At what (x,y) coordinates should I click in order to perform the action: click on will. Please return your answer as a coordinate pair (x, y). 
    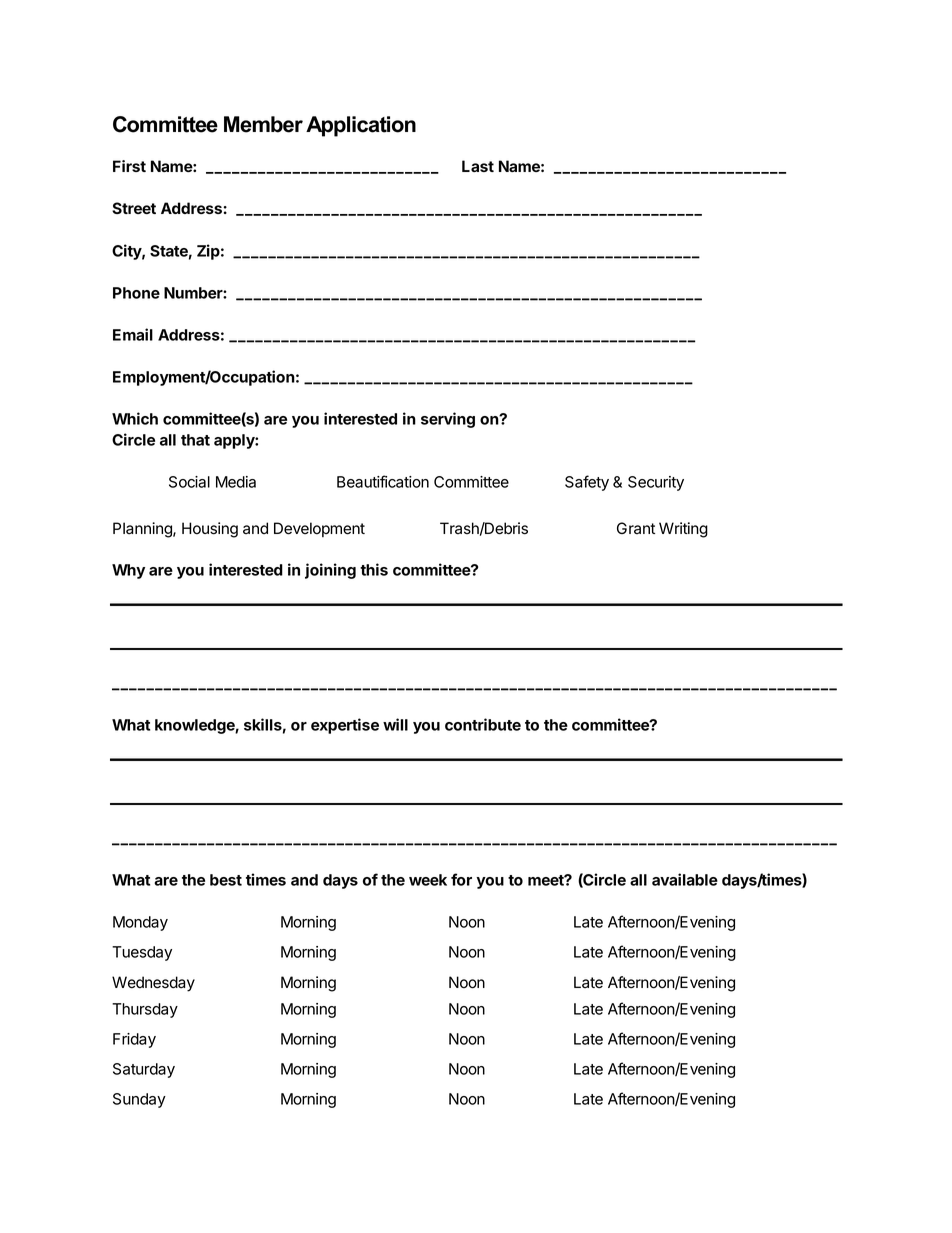
    Looking at the image, I should click on (395, 724).
